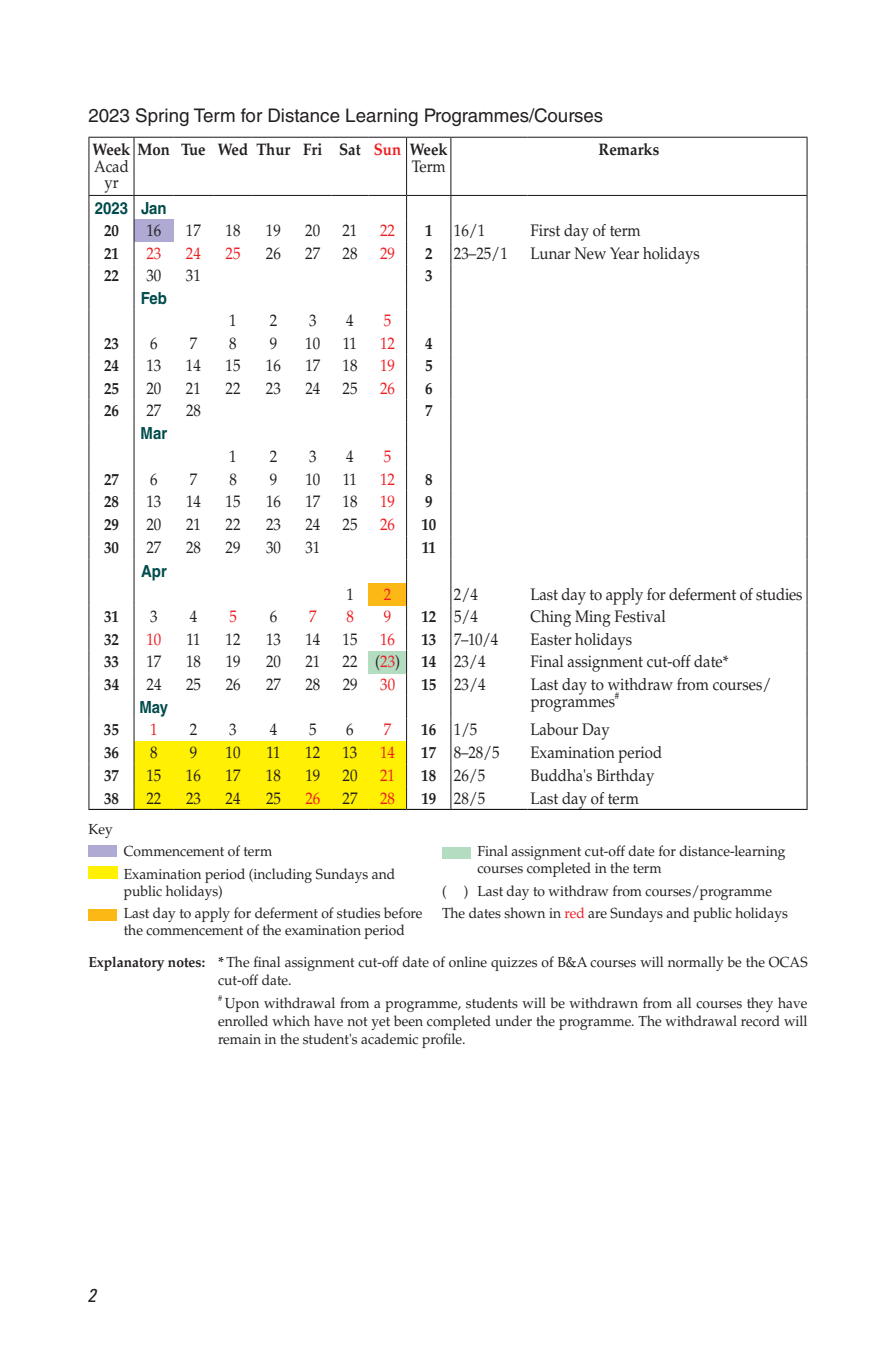 This screenshot has height=1345, width=896. Describe the element at coordinates (193, 149) in the screenshot. I see `Tue` at that location.
